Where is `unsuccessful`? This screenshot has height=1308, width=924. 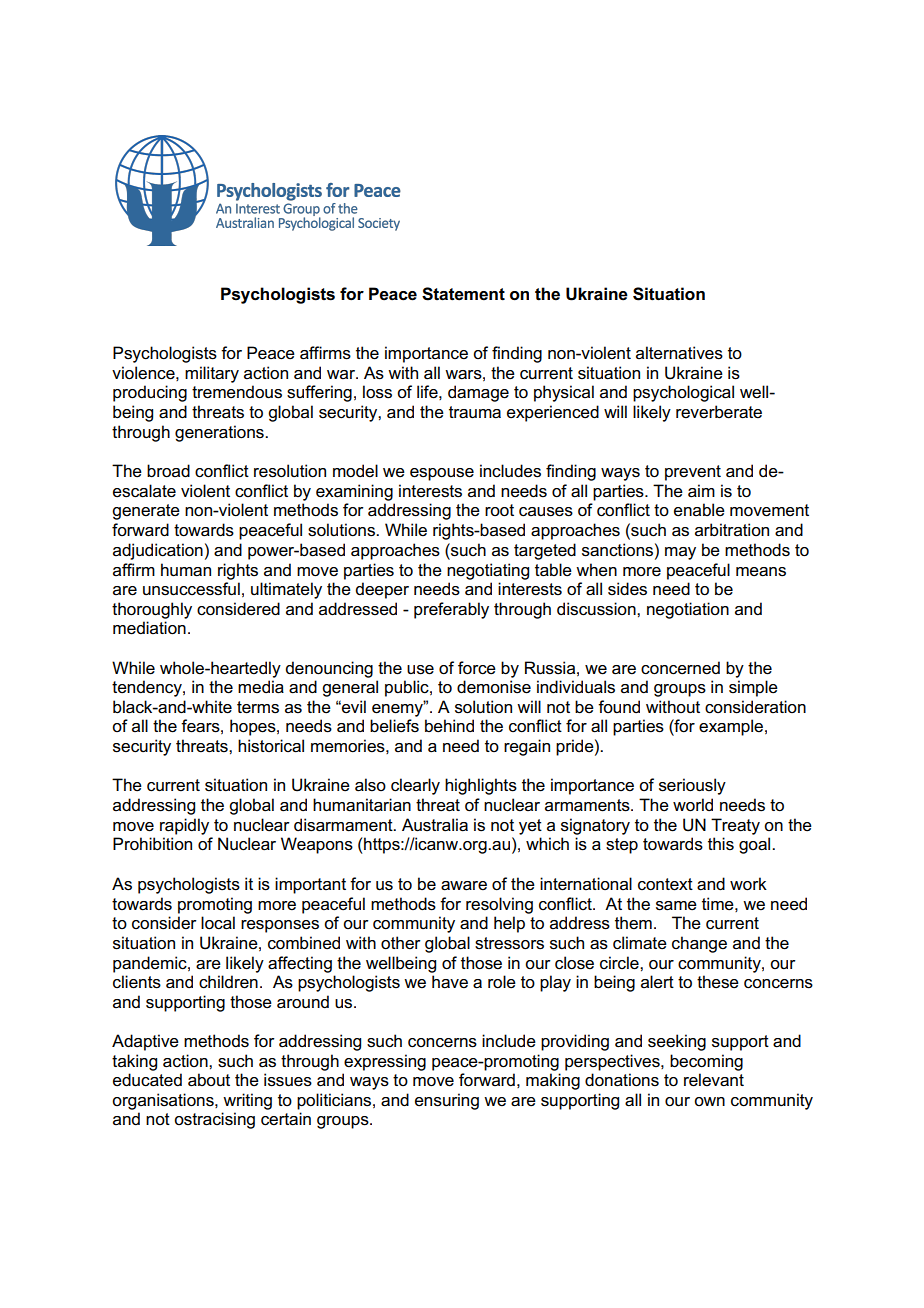 unsuccessful is located at coordinates (191, 589).
